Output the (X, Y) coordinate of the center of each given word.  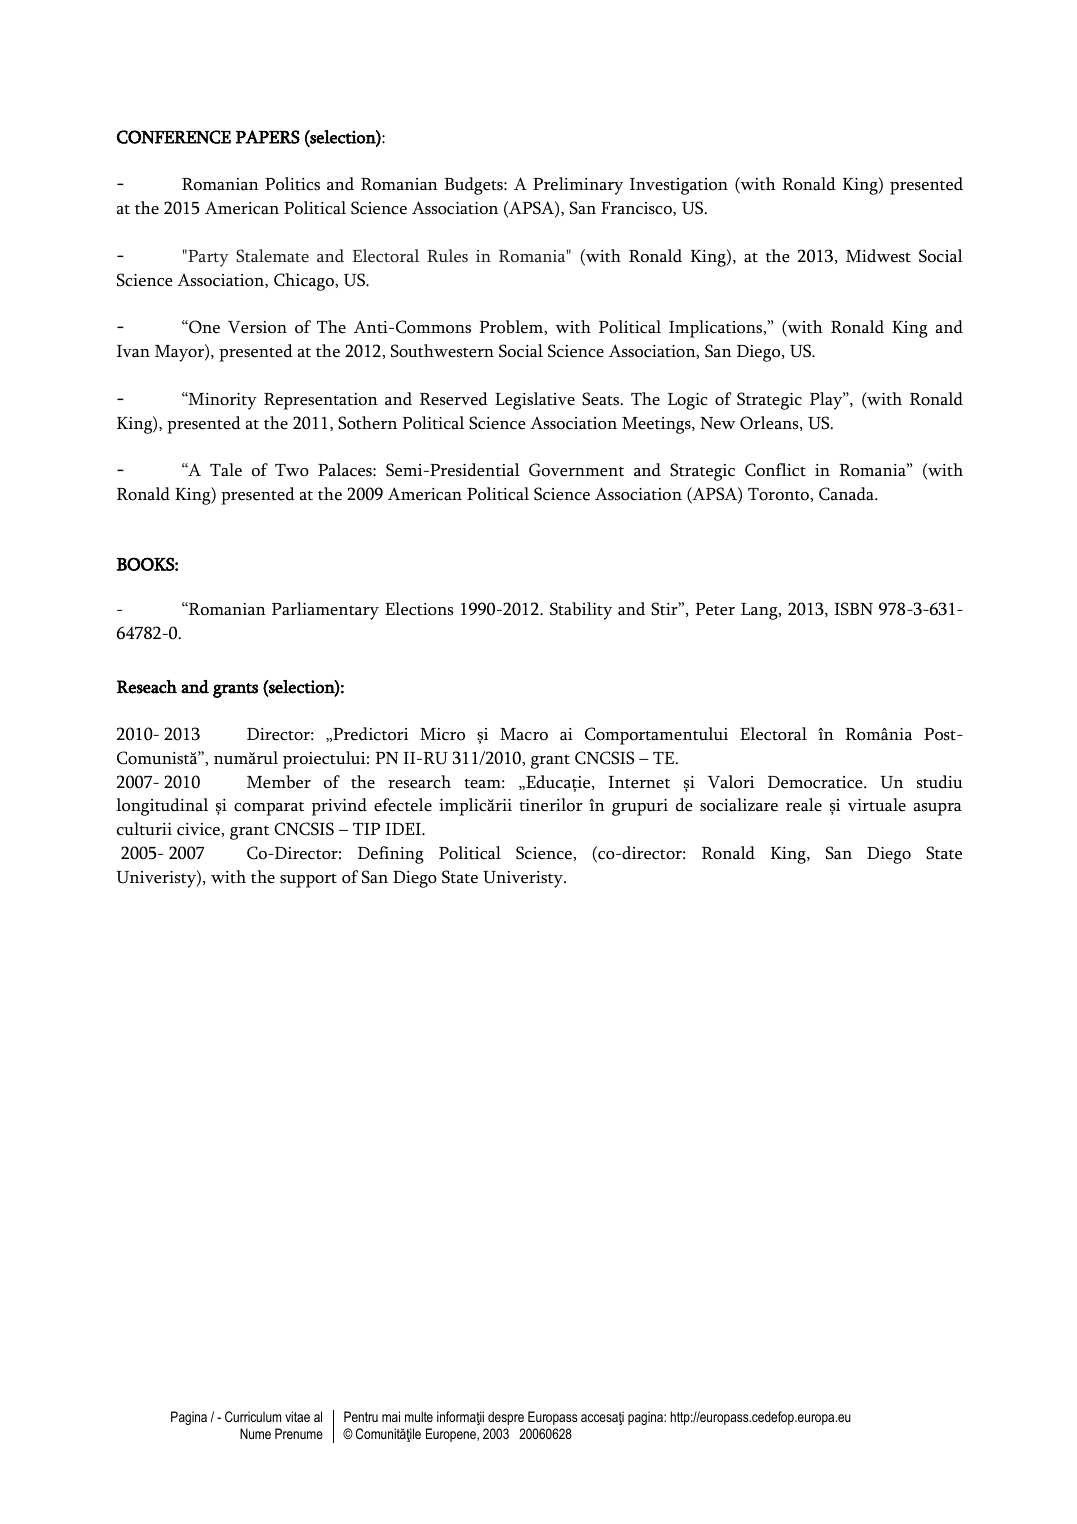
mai (391, 1416)
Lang (760, 611)
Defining (391, 855)
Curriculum (253, 1416)
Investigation (679, 186)
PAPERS (268, 137)
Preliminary (578, 186)
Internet (639, 782)
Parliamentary (325, 611)
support (308, 880)
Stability (581, 611)
